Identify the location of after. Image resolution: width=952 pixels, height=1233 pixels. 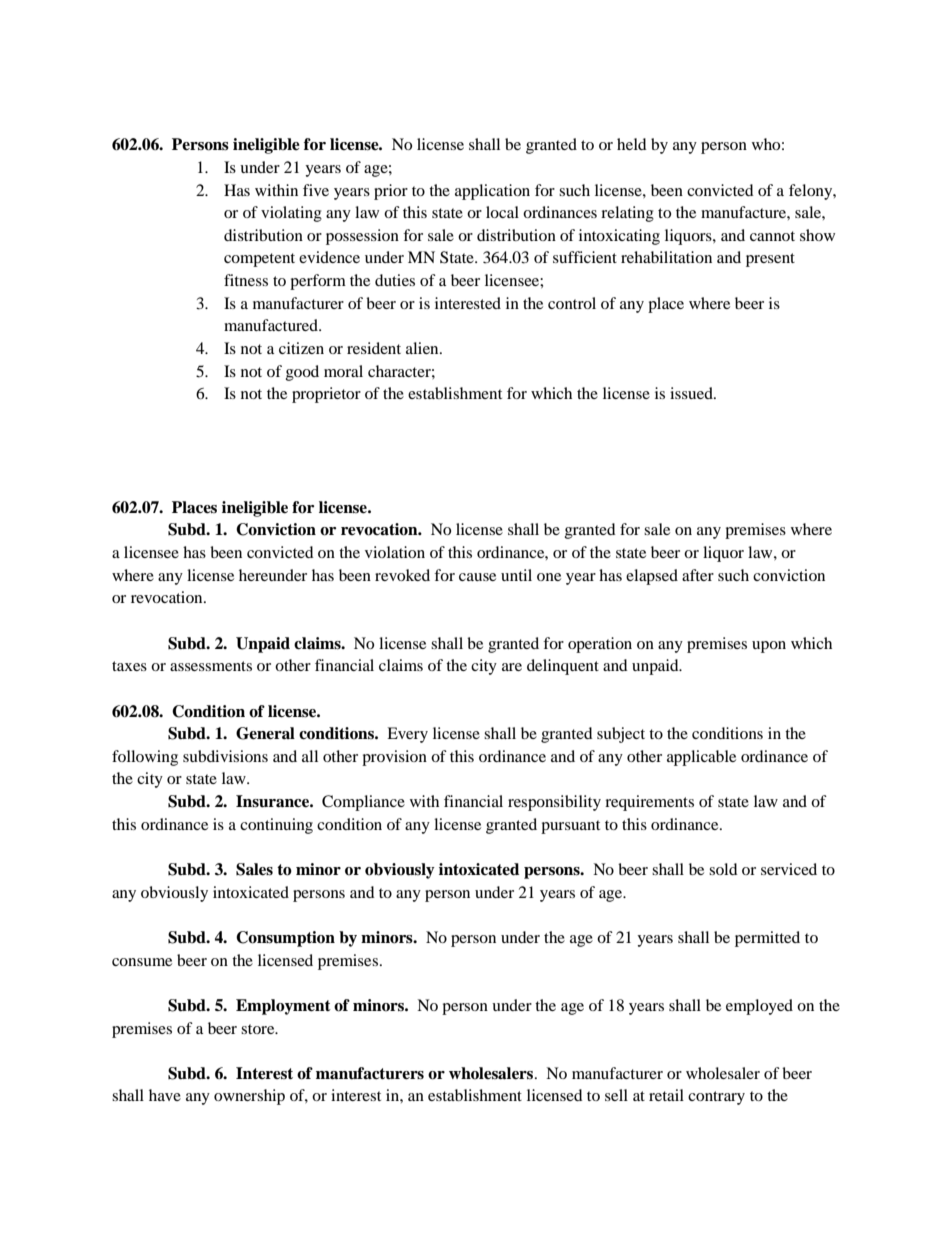
(698, 575).
